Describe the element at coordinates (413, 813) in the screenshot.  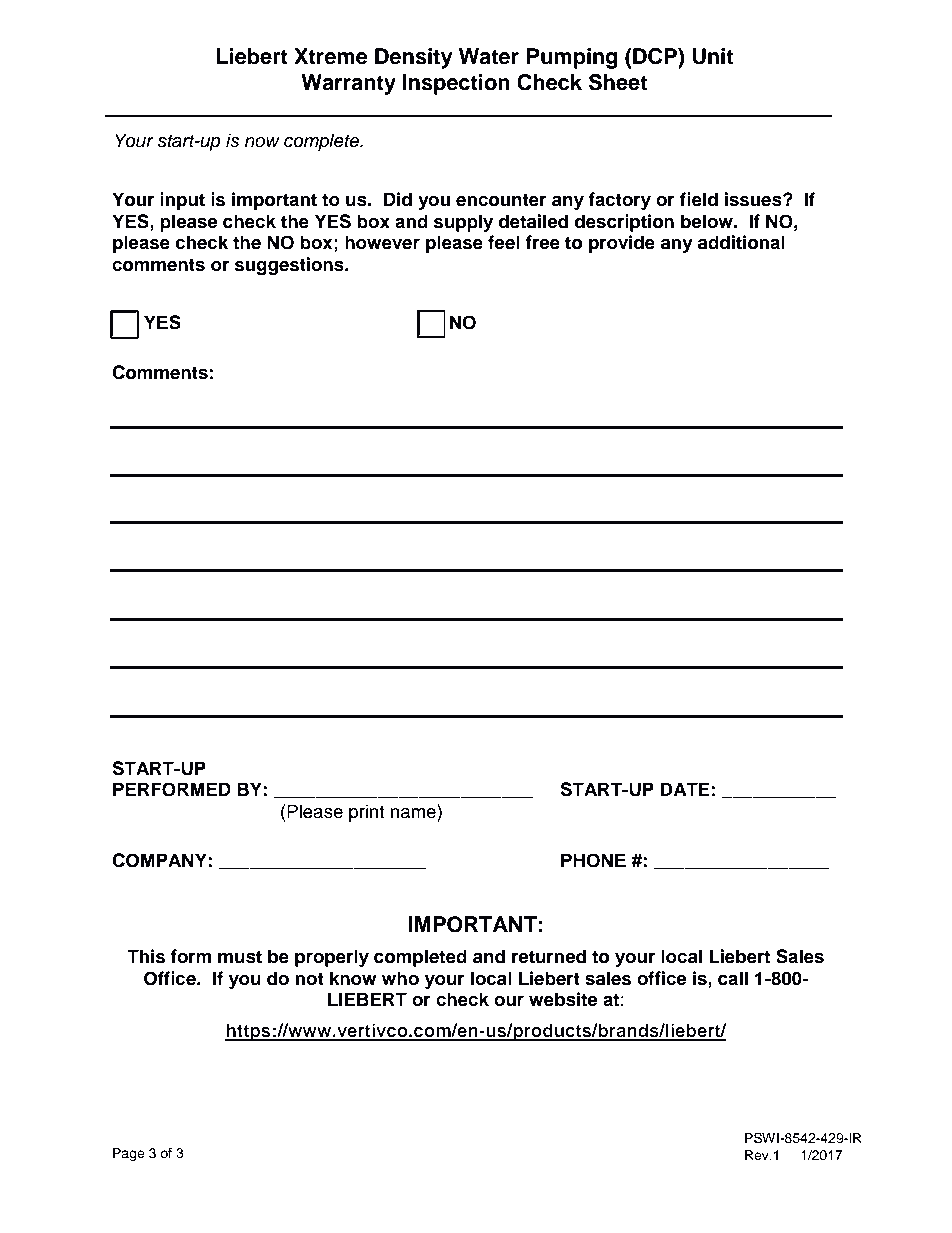
I see `name` at that location.
